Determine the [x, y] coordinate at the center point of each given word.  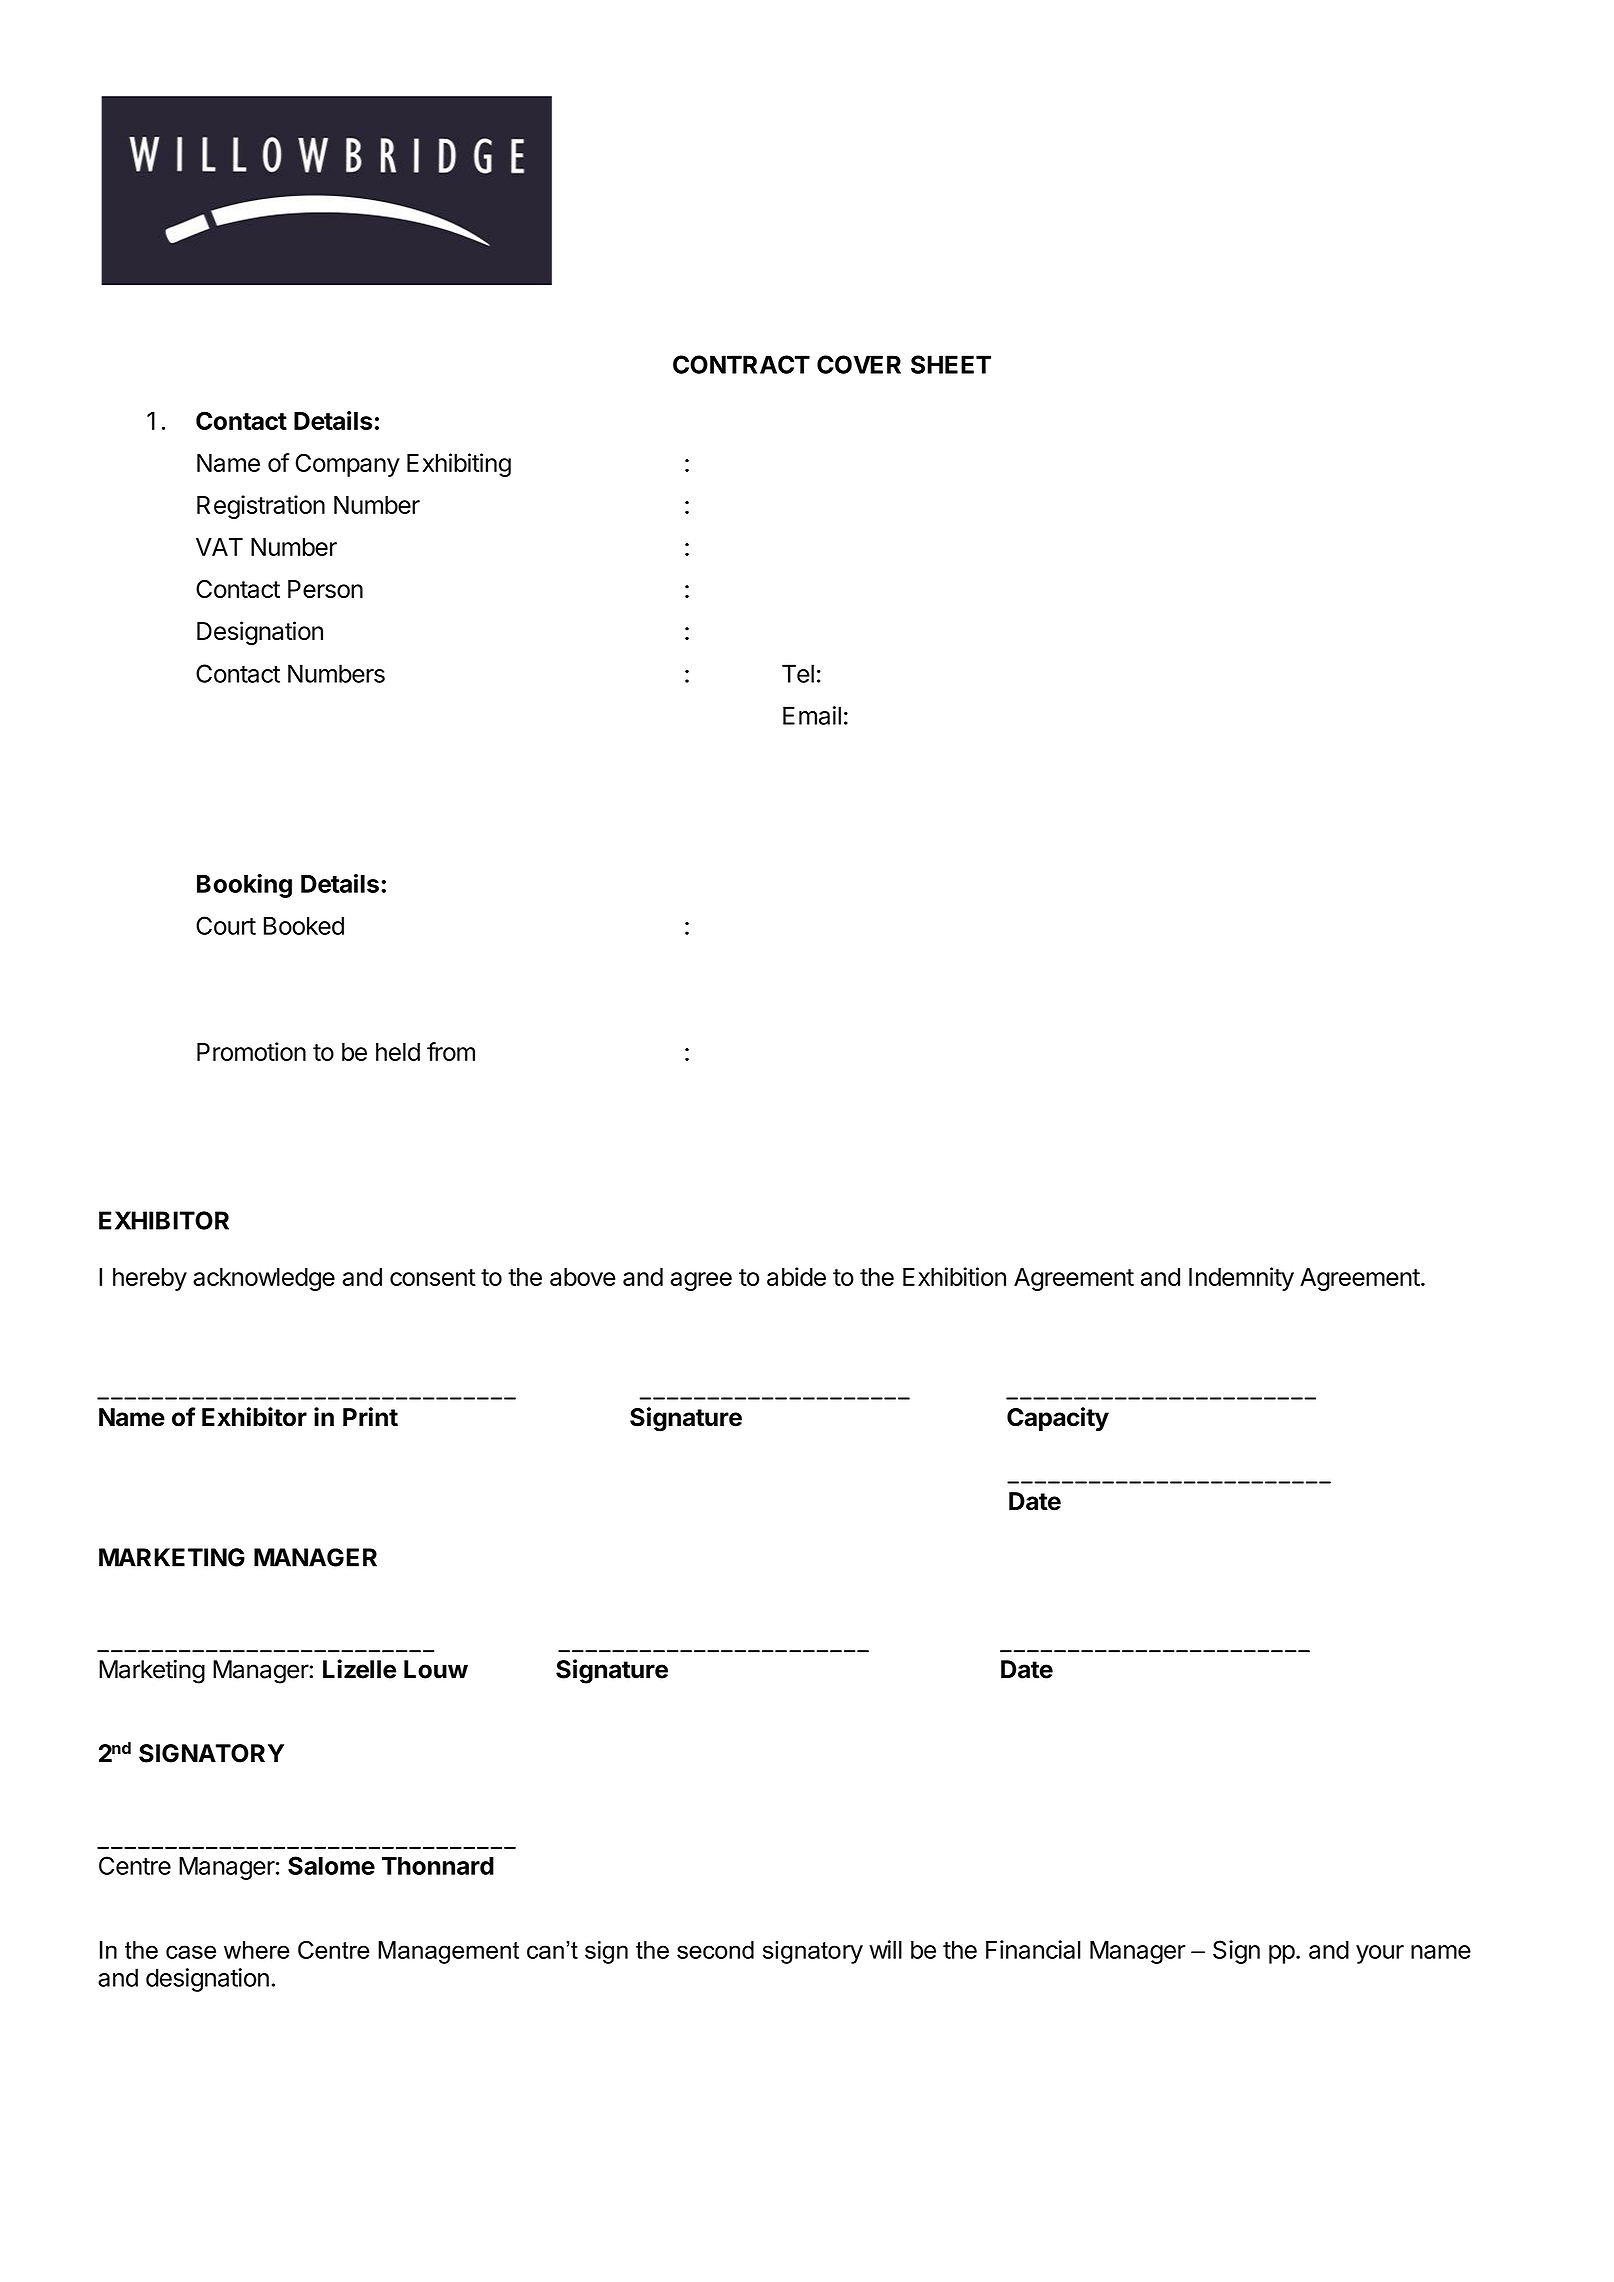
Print [370, 1417]
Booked [304, 926]
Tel [798, 673]
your [1380, 1954]
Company [348, 465]
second [715, 1950]
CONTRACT [741, 364]
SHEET [951, 364]
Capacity [1058, 1419]
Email [812, 715]
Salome [331, 1865]
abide [796, 1276]
